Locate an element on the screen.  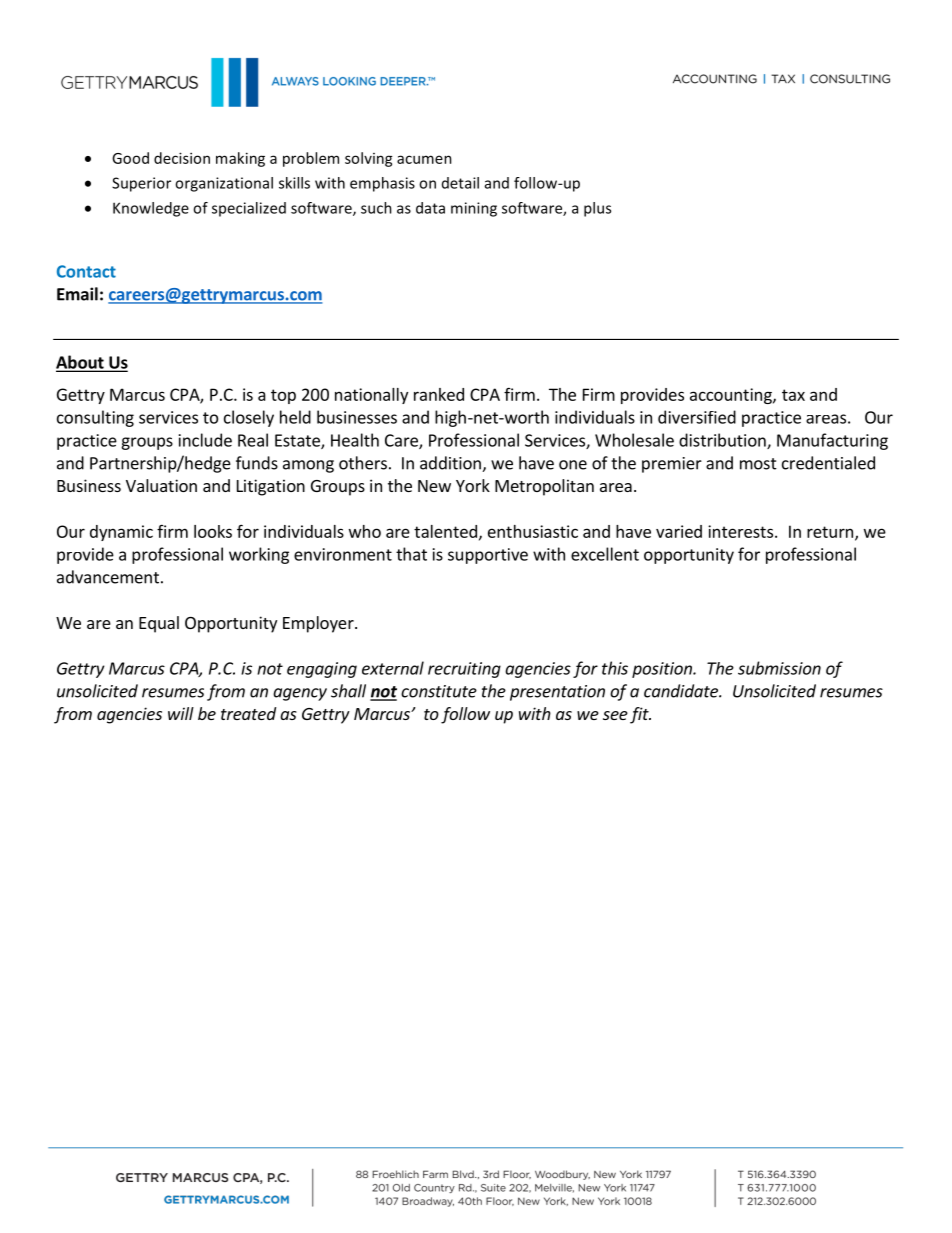
detail is located at coordinates (460, 183).
